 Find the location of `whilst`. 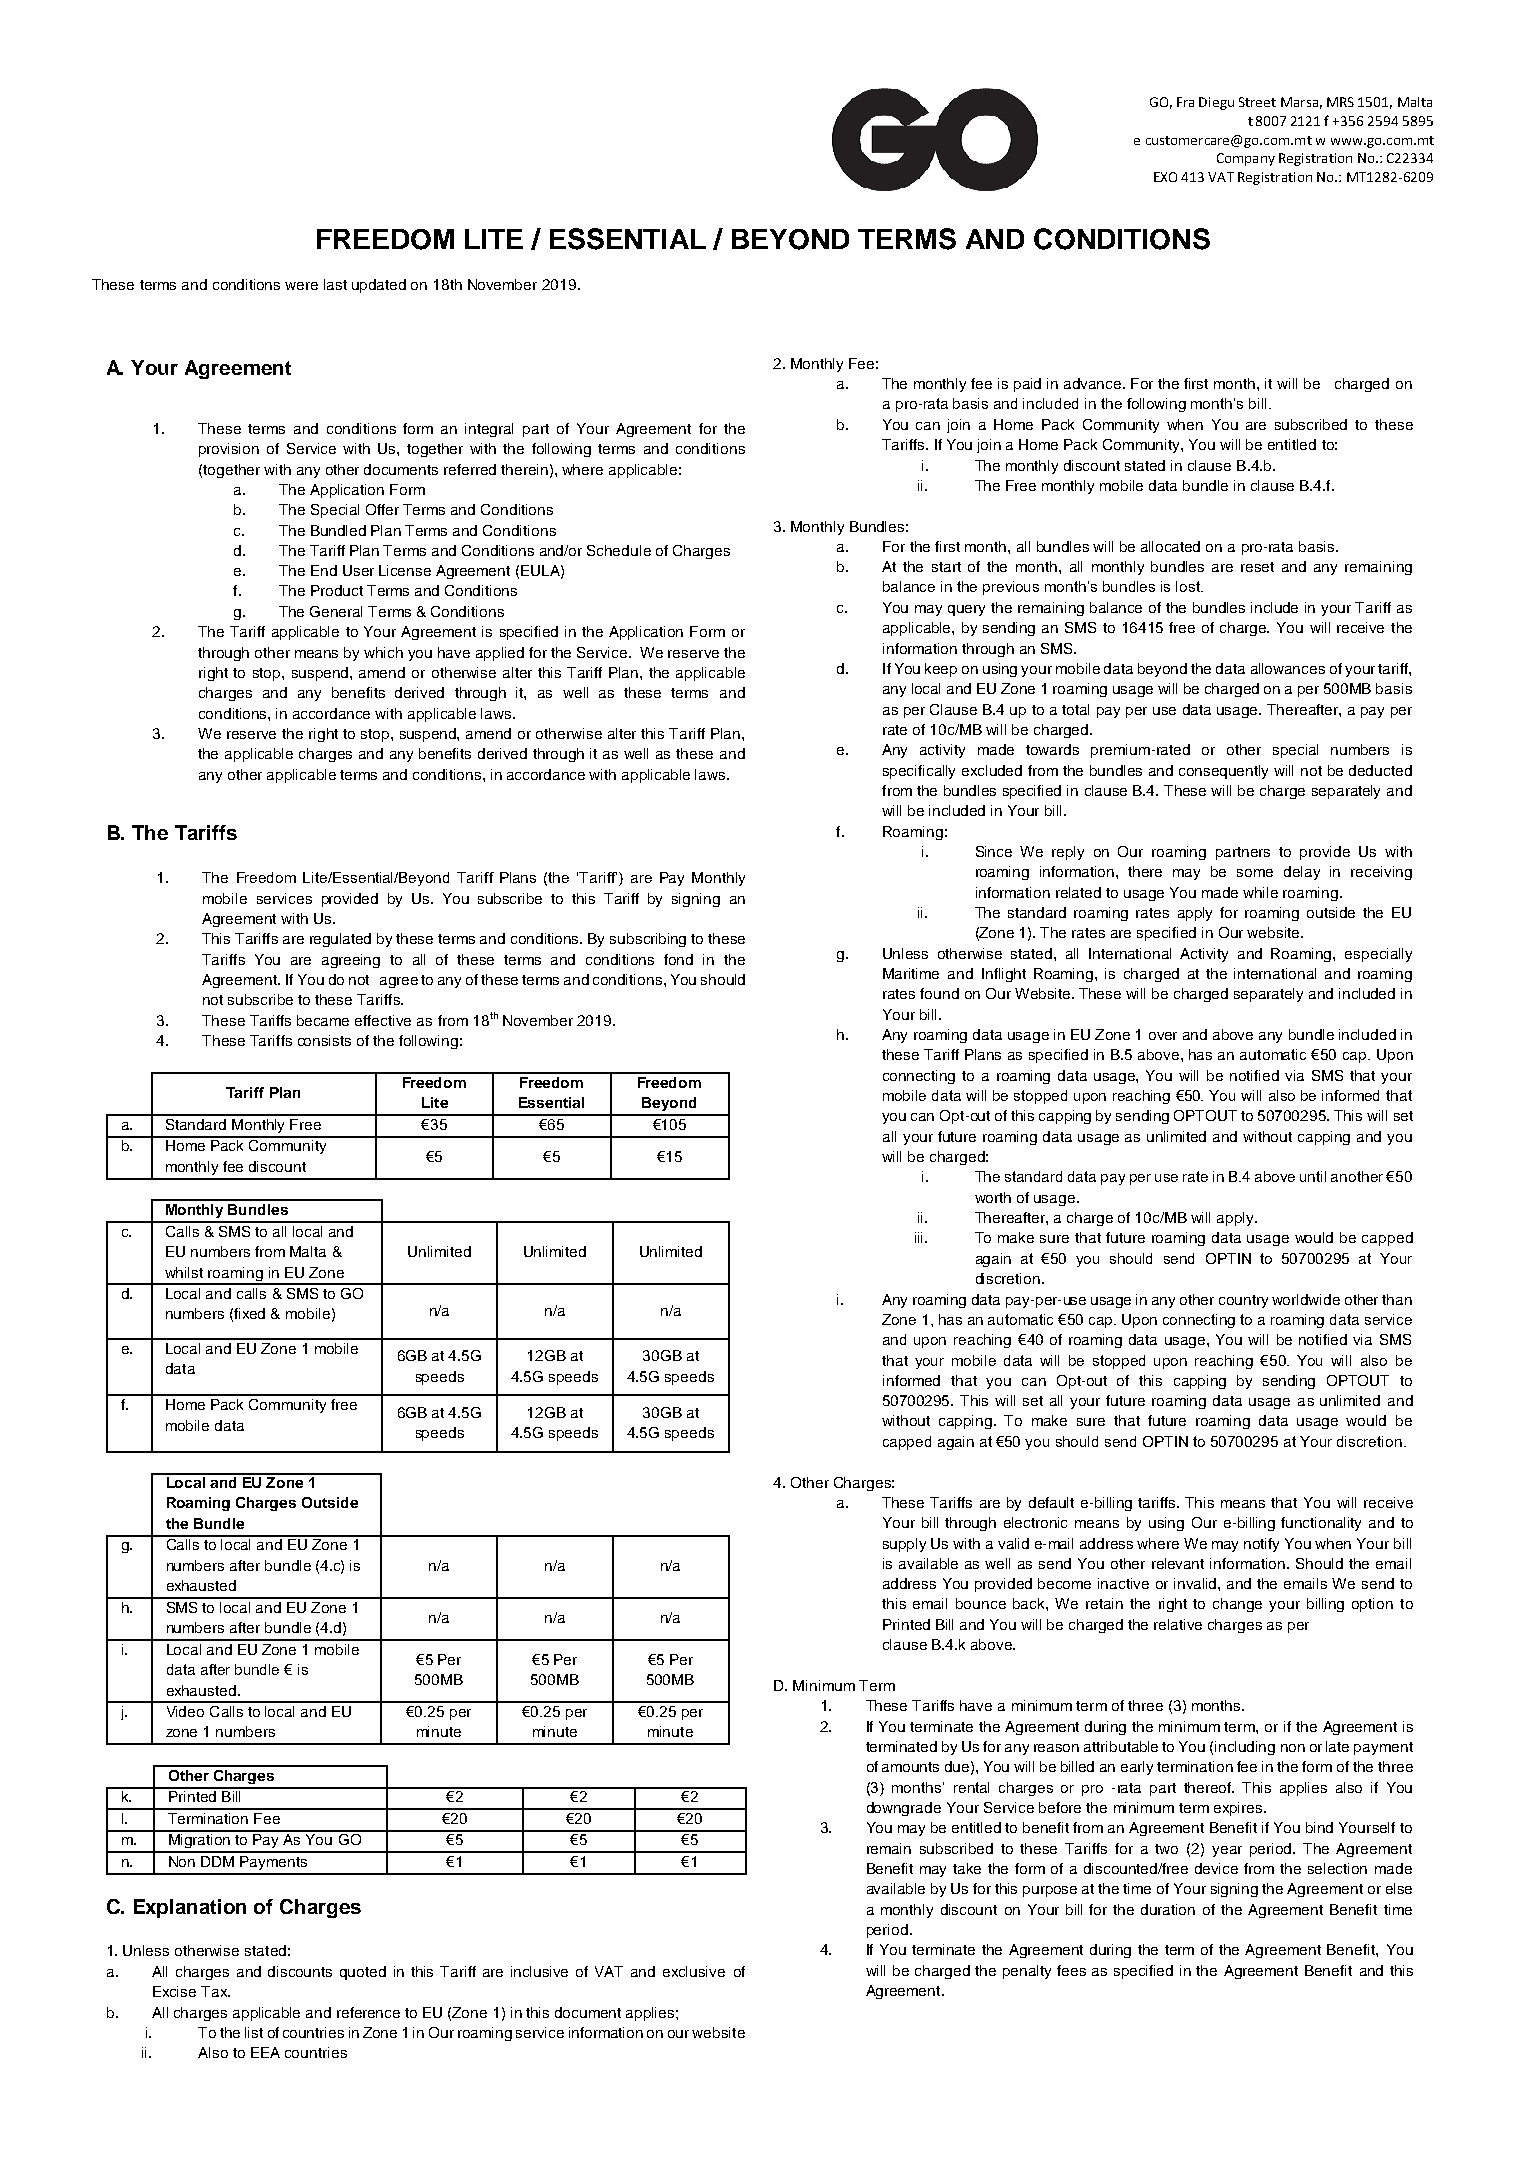

whilst is located at coordinates (184, 1272).
